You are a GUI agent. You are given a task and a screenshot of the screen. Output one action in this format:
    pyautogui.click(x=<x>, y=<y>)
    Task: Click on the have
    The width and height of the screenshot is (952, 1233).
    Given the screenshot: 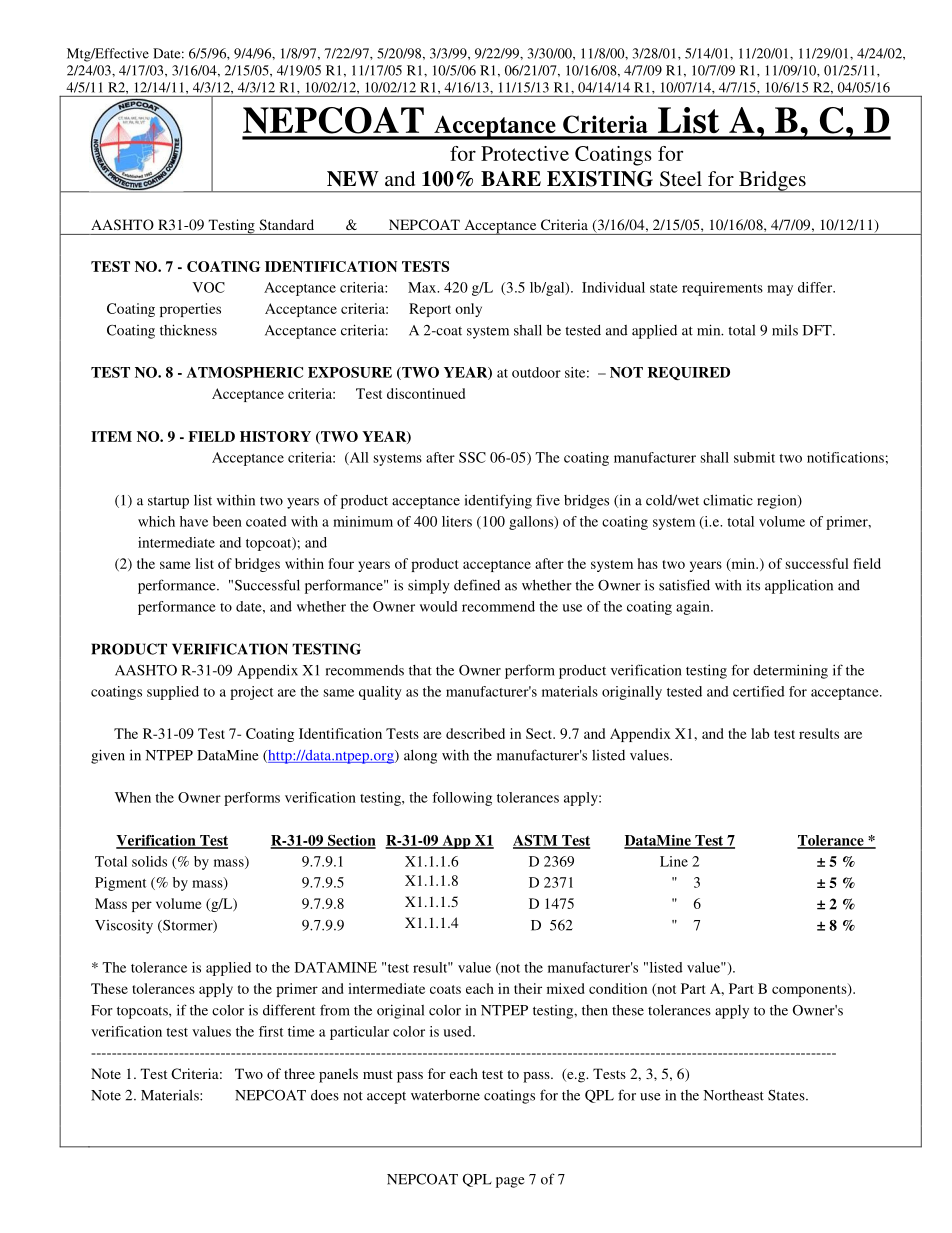 What is the action you would take?
    pyautogui.click(x=194, y=521)
